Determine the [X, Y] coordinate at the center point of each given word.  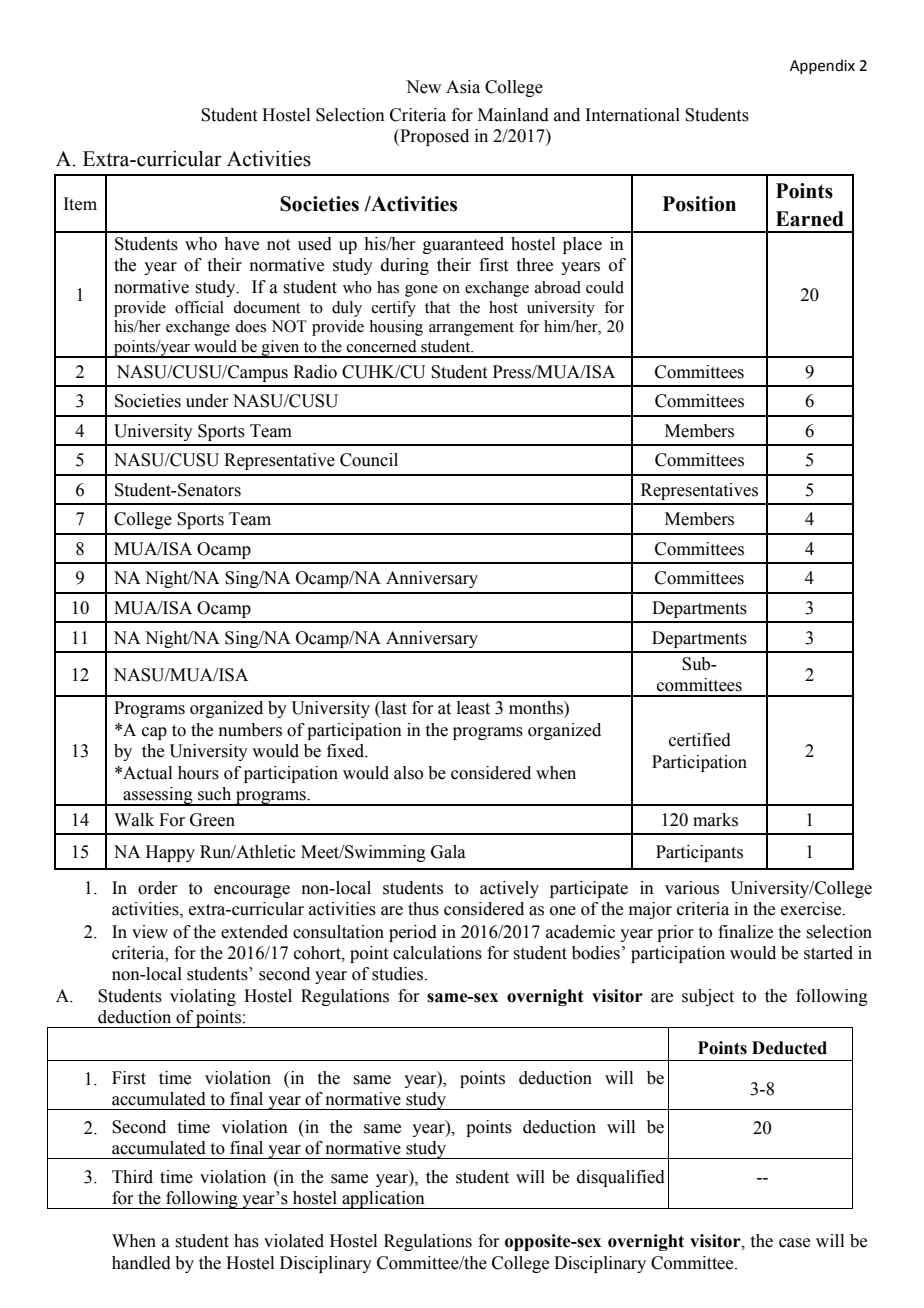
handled [141, 1263]
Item [80, 204]
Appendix [822, 66]
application [383, 1200]
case [794, 1243]
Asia [463, 87]
